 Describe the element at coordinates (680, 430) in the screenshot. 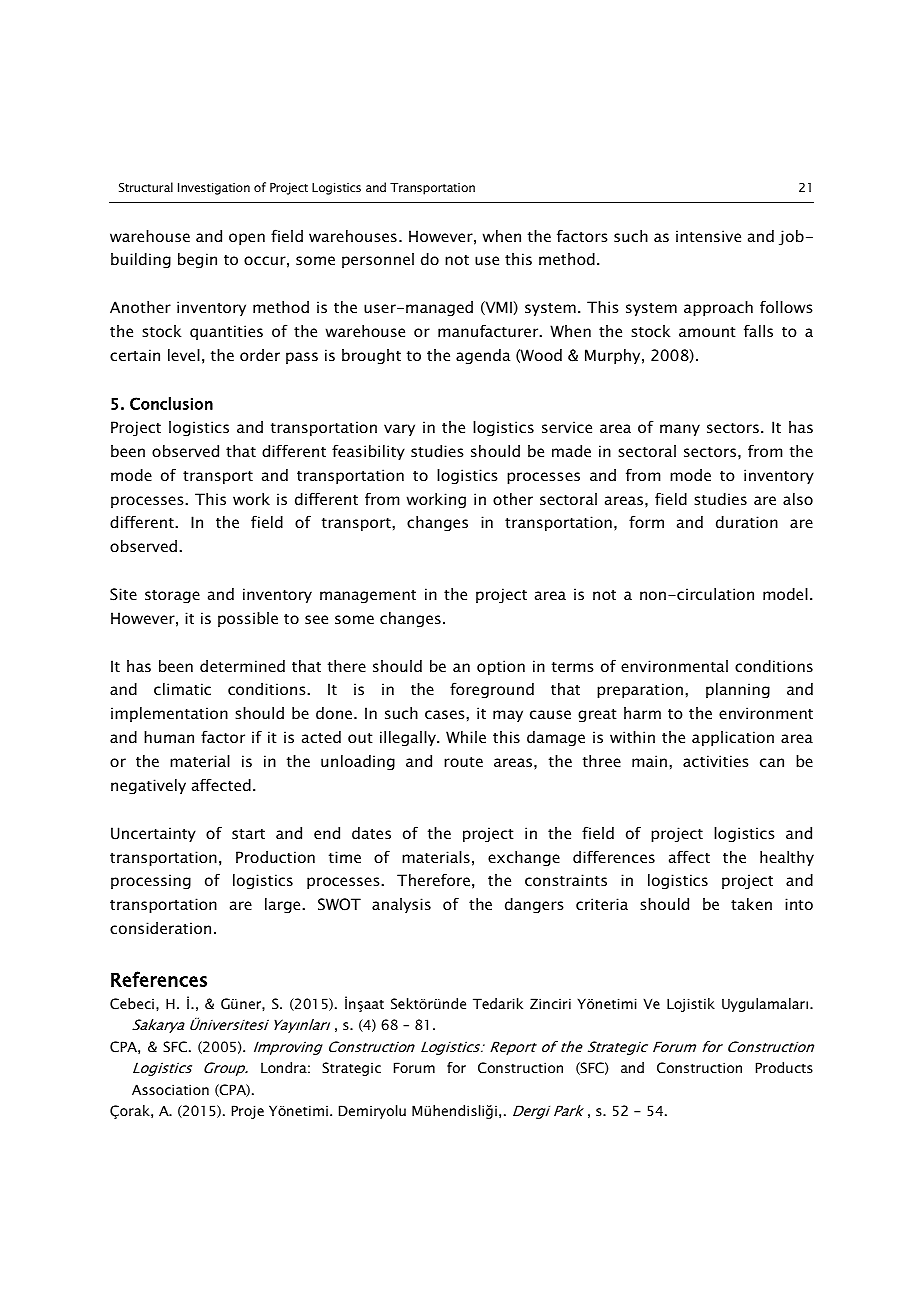

I see `many` at that location.
